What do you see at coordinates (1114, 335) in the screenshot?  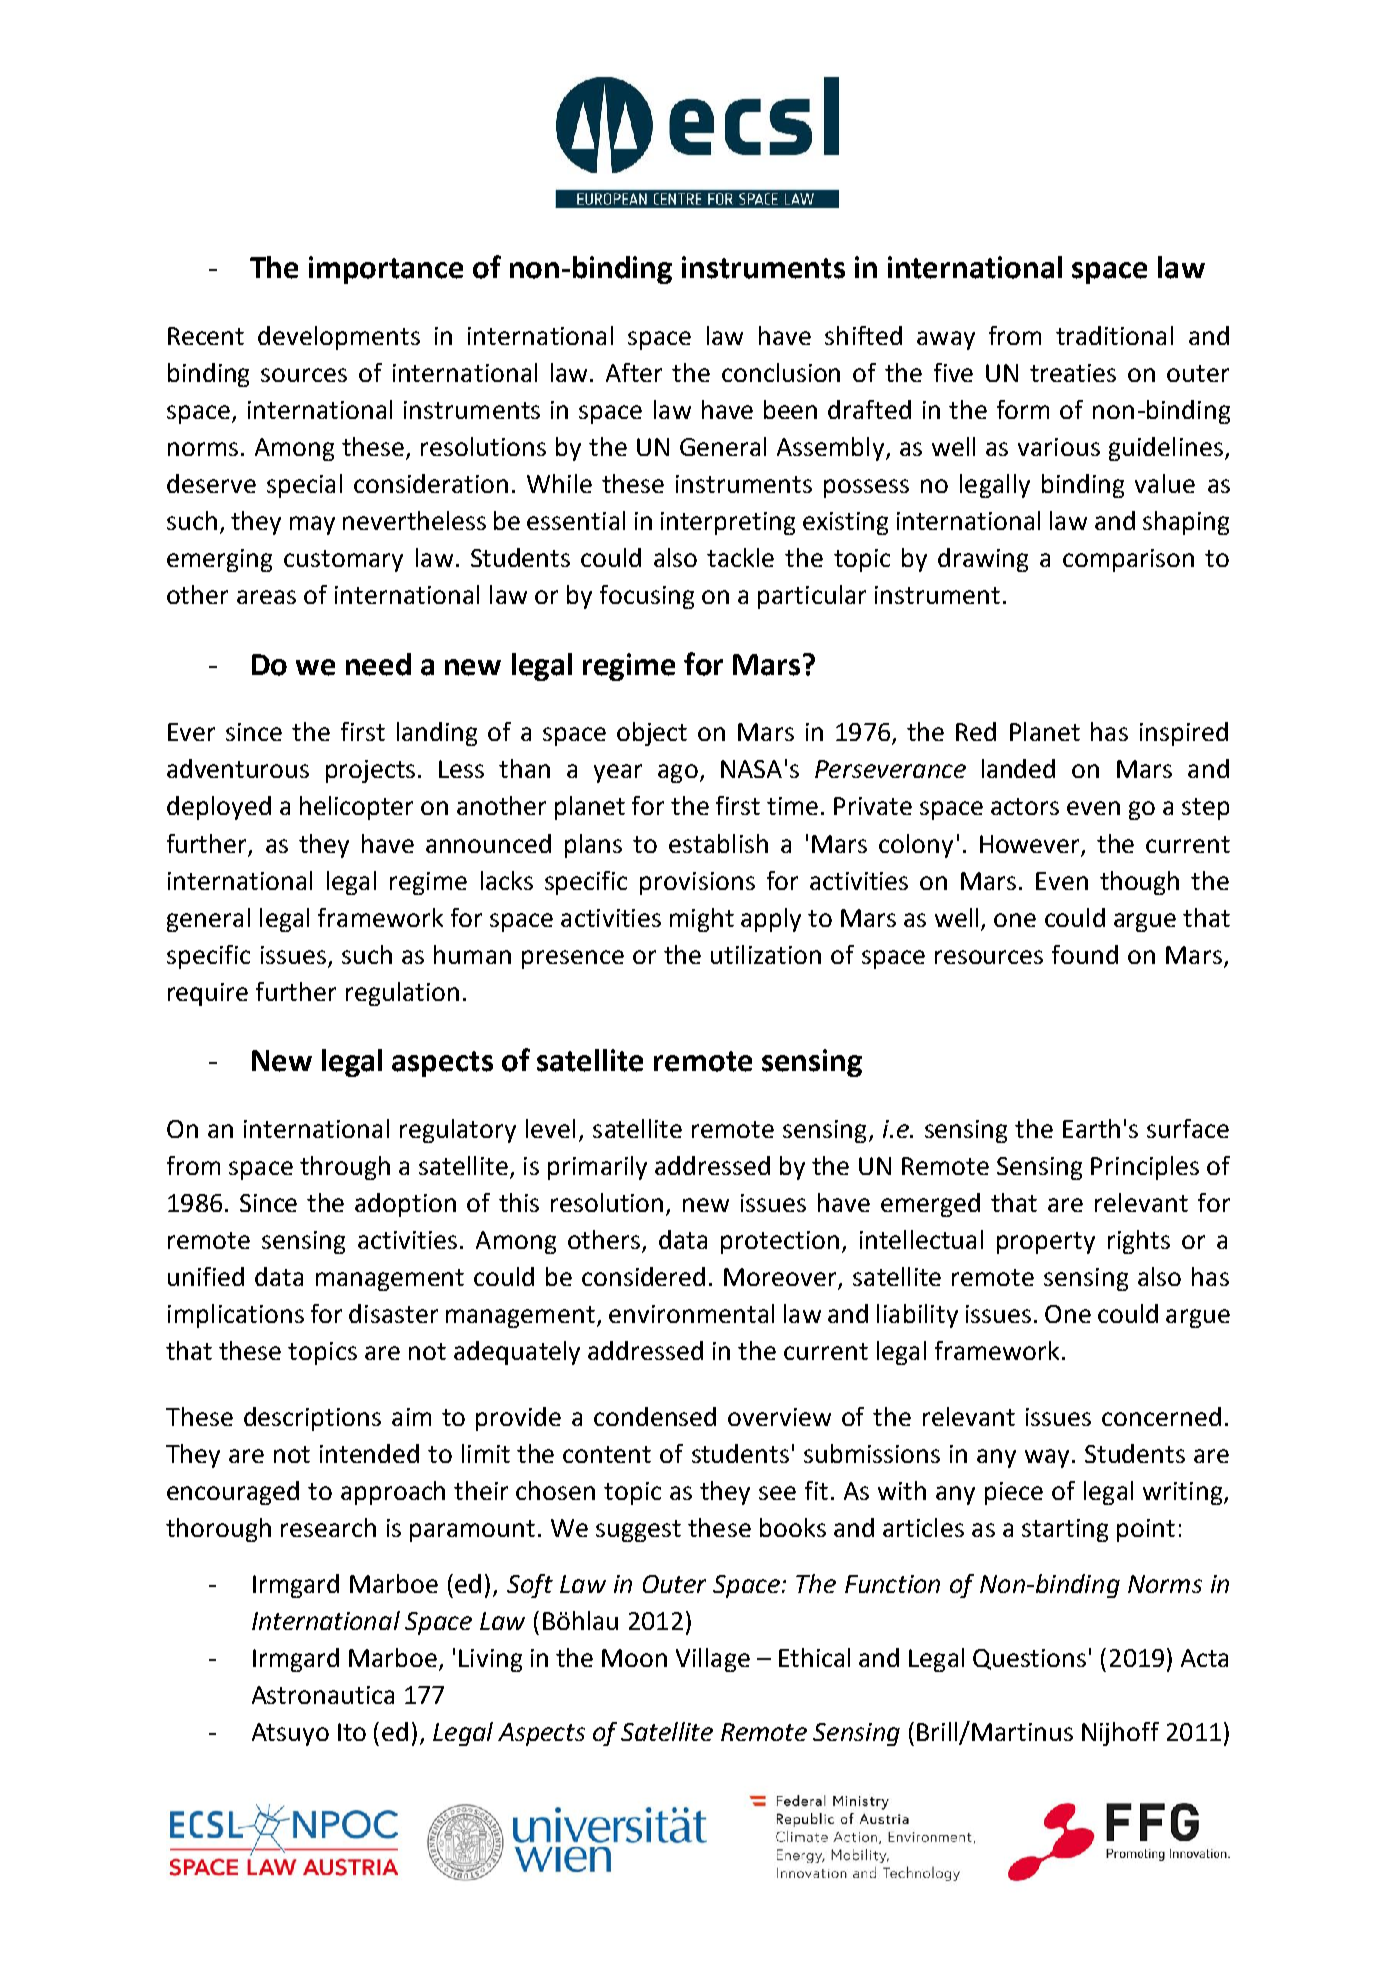 I see `traditional` at bounding box center [1114, 335].
